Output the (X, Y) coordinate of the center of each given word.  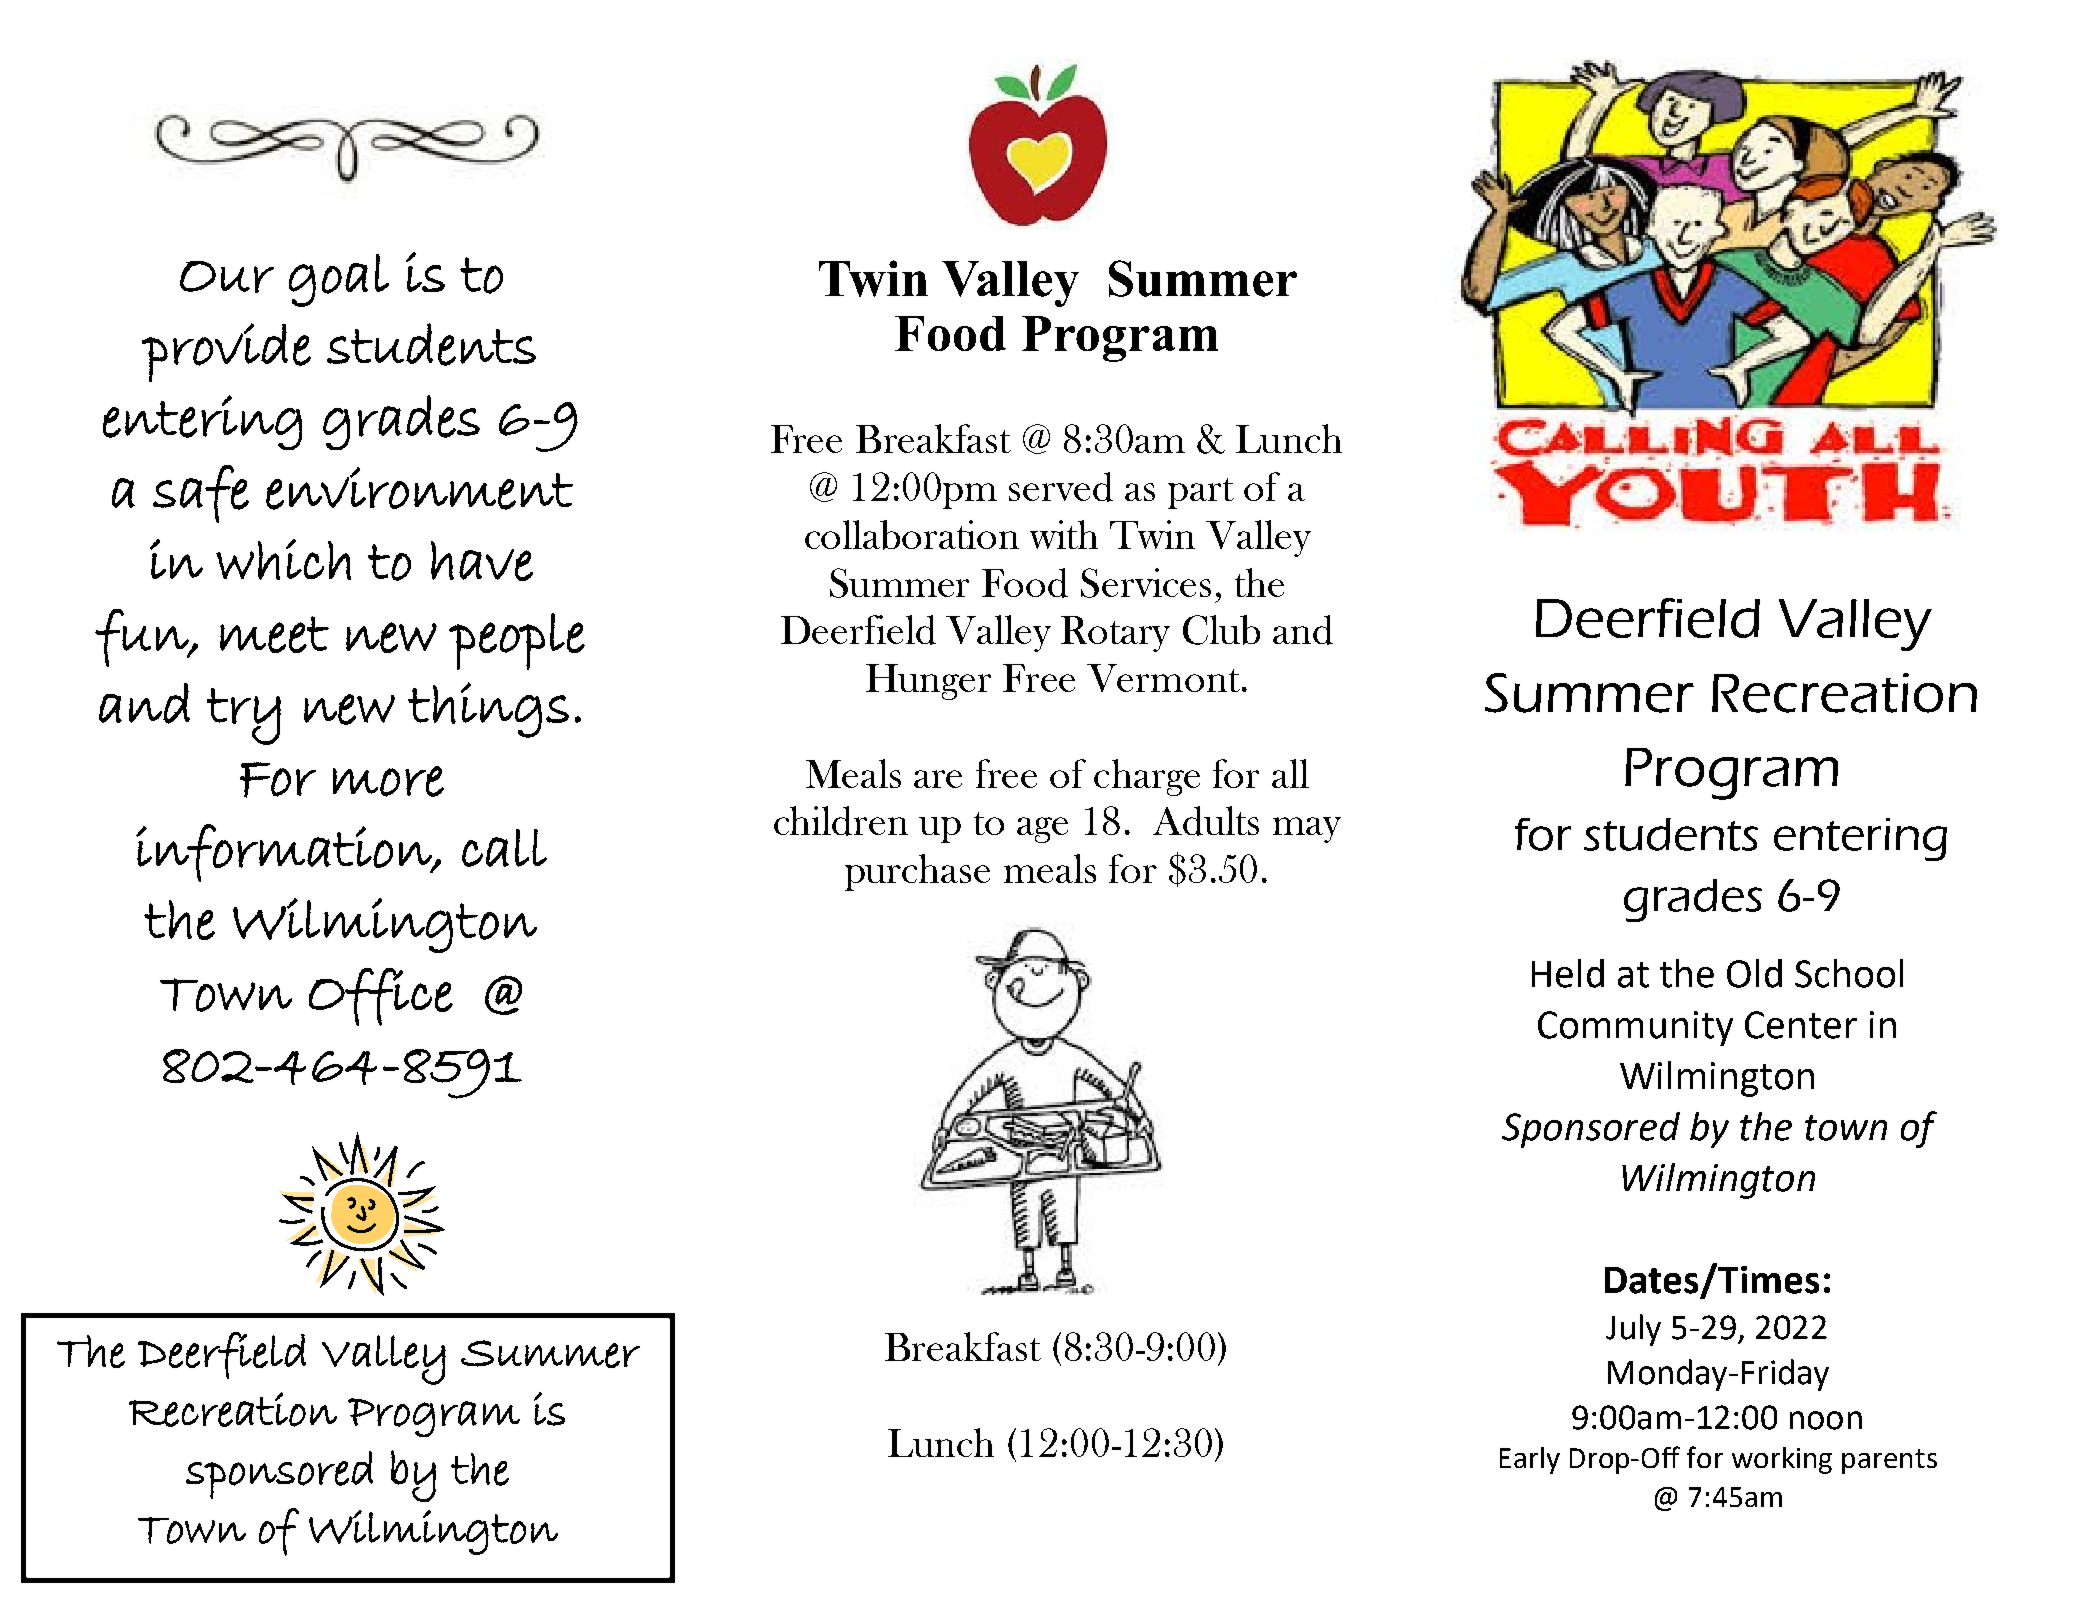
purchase (917, 872)
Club (1221, 630)
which (283, 559)
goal (339, 280)
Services (1146, 583)
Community (1635, 1028)
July (1633, 1330)
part (1201, 493)
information (285, 853)
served (1061, 487)
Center (1801, 1025)
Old (1754, 973)
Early (1530, 1460)
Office (381, 997)
